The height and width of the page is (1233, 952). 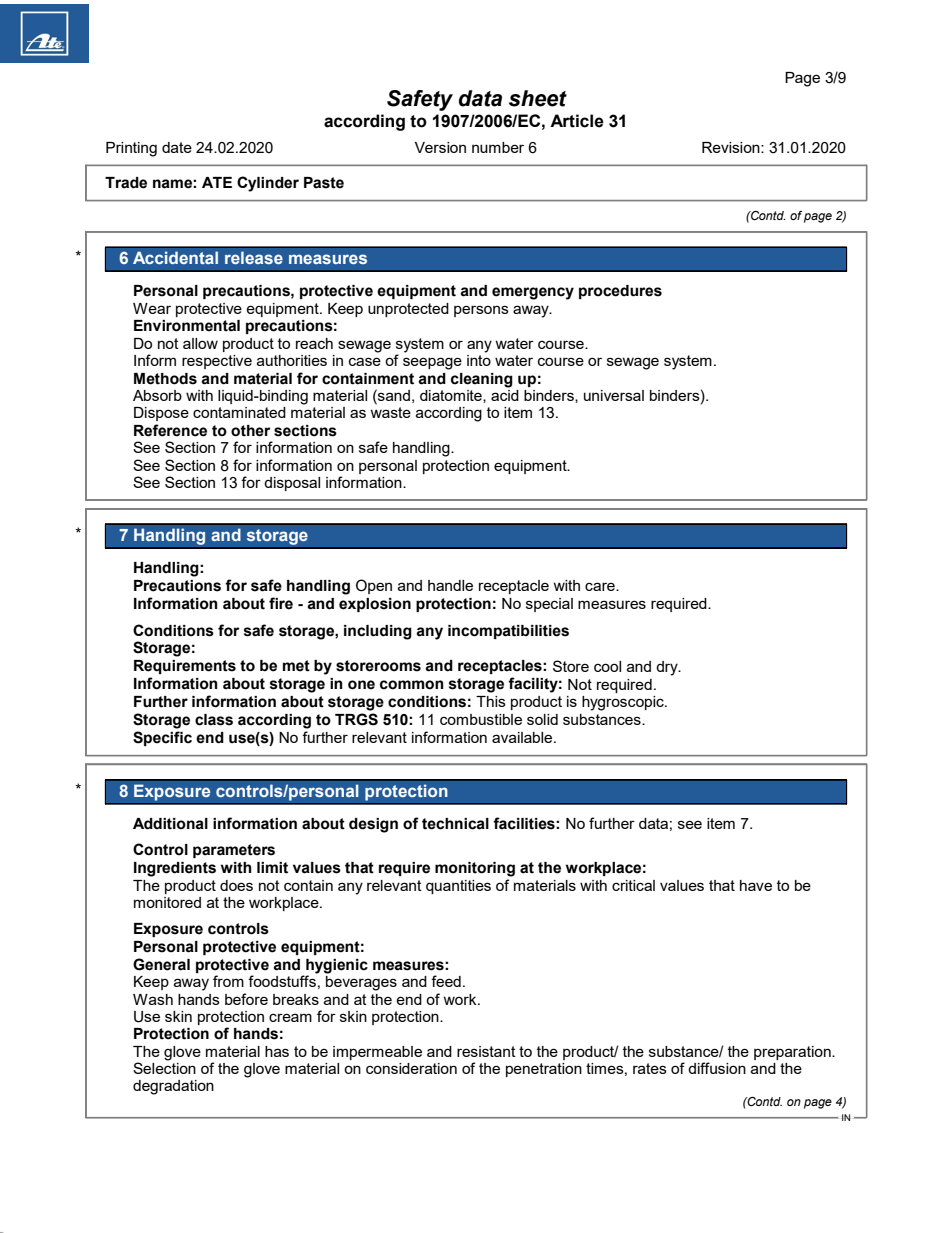 What do you see at coordinates (164, 1067) in the page?
I see `Selection` at bounding box center [164, 1067].
